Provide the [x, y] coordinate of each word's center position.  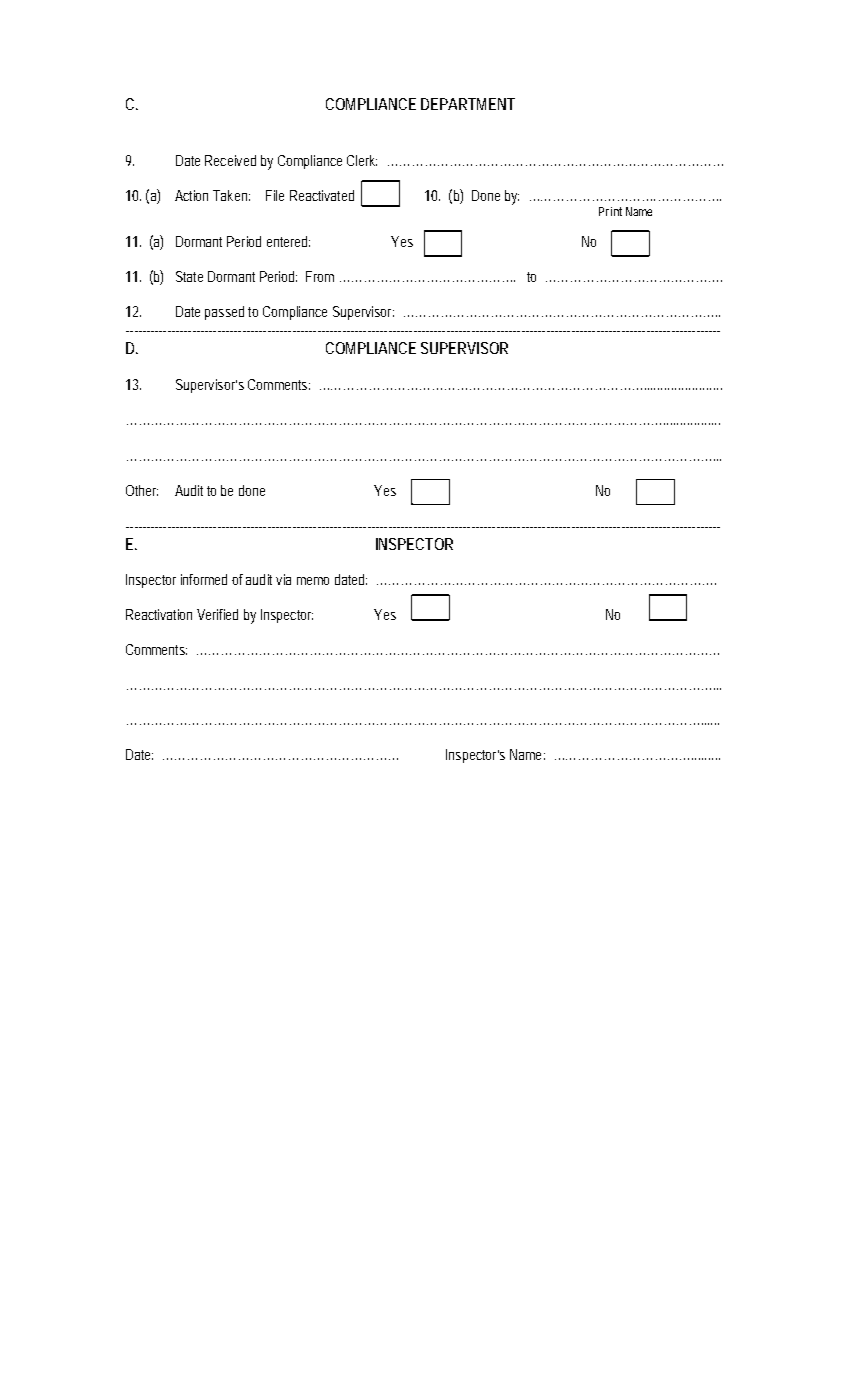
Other [142, 490]
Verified [217, 614]
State [189, 276]
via [283, 579]
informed [204, 579]
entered [288, 241]
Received [230, 160]
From [320, 276]
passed [224, 313]
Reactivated [322, 195]
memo [313, 581]
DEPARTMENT [468, 104]
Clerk [362, 160]
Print [610, 211]
